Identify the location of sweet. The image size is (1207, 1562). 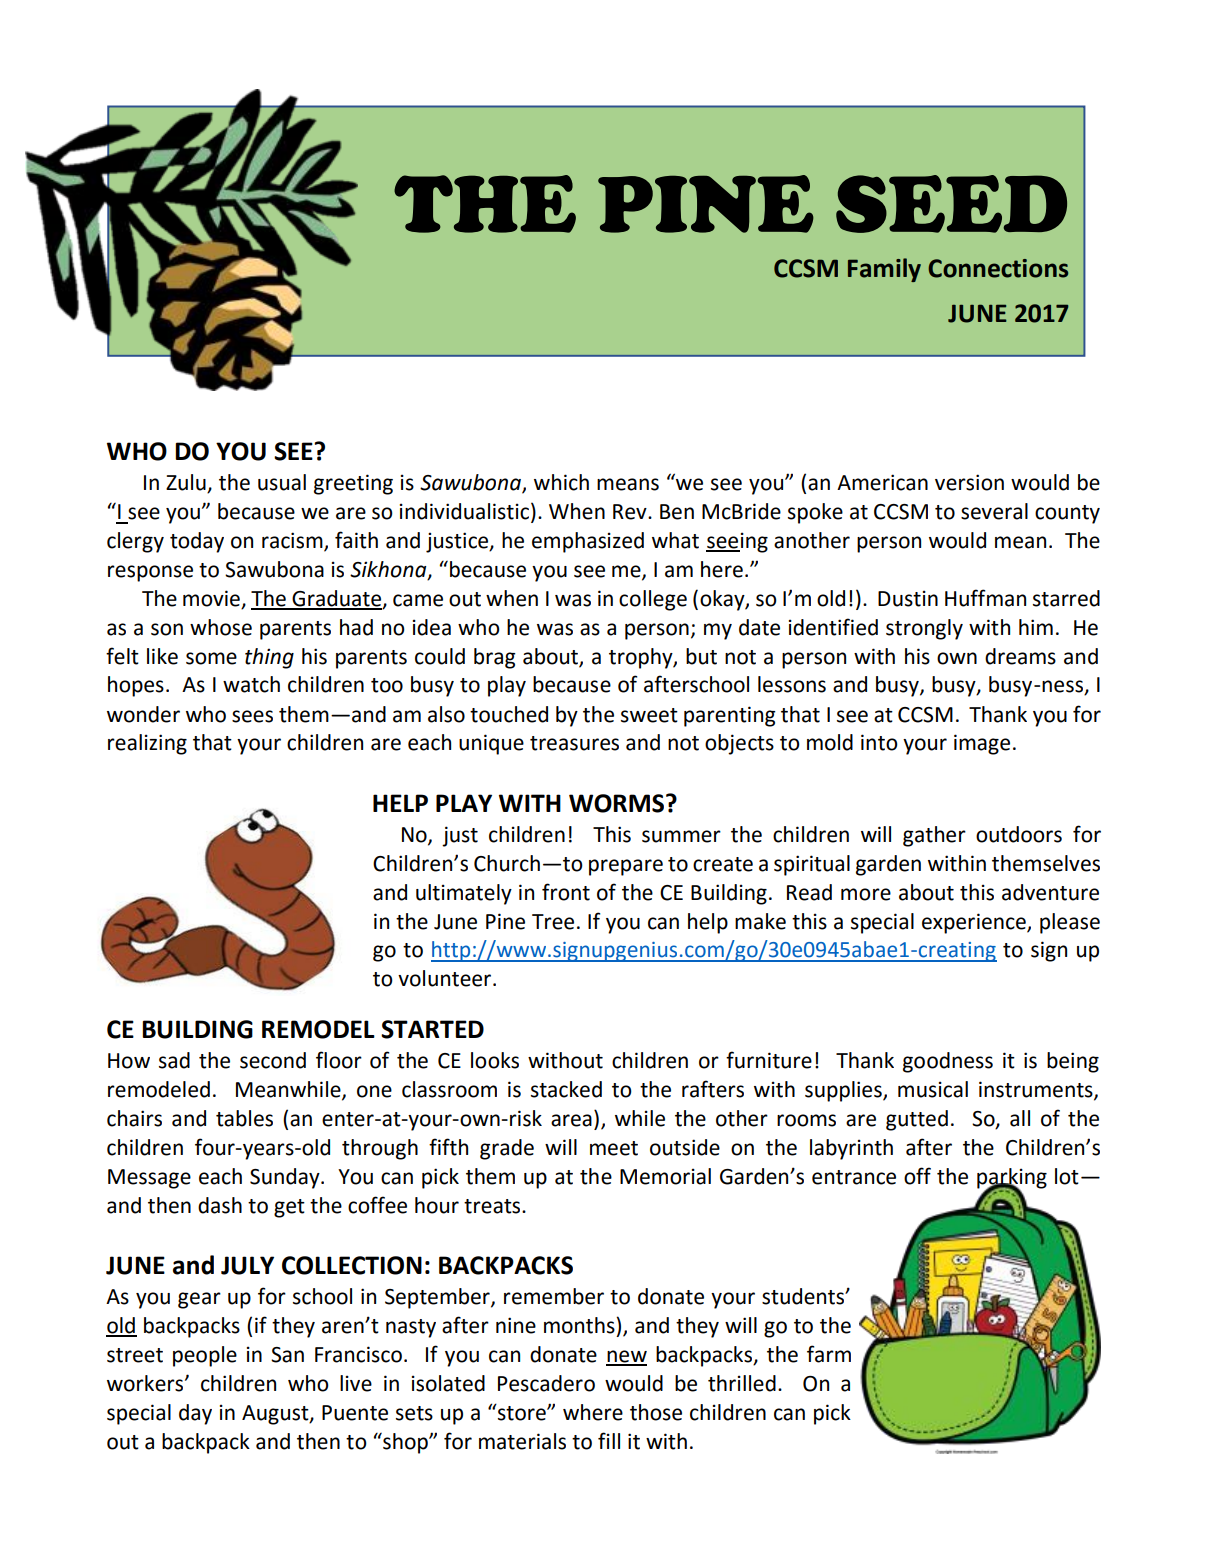
(649, 715).
